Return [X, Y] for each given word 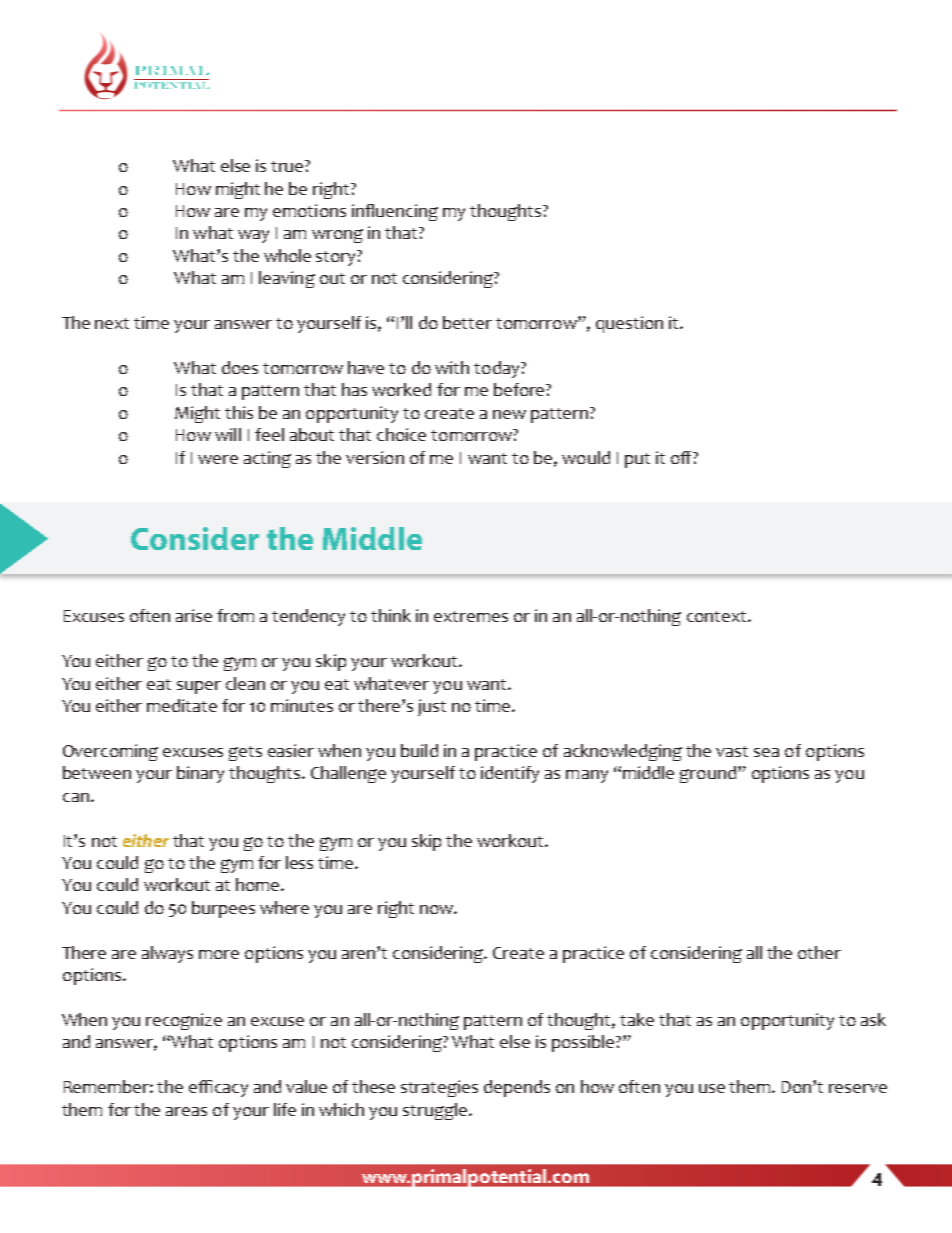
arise [194, 615]
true [288, 166]
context [718, 616]
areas [186, 1111]
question [629, 324]
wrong [337, 236]
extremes [471, 616]
